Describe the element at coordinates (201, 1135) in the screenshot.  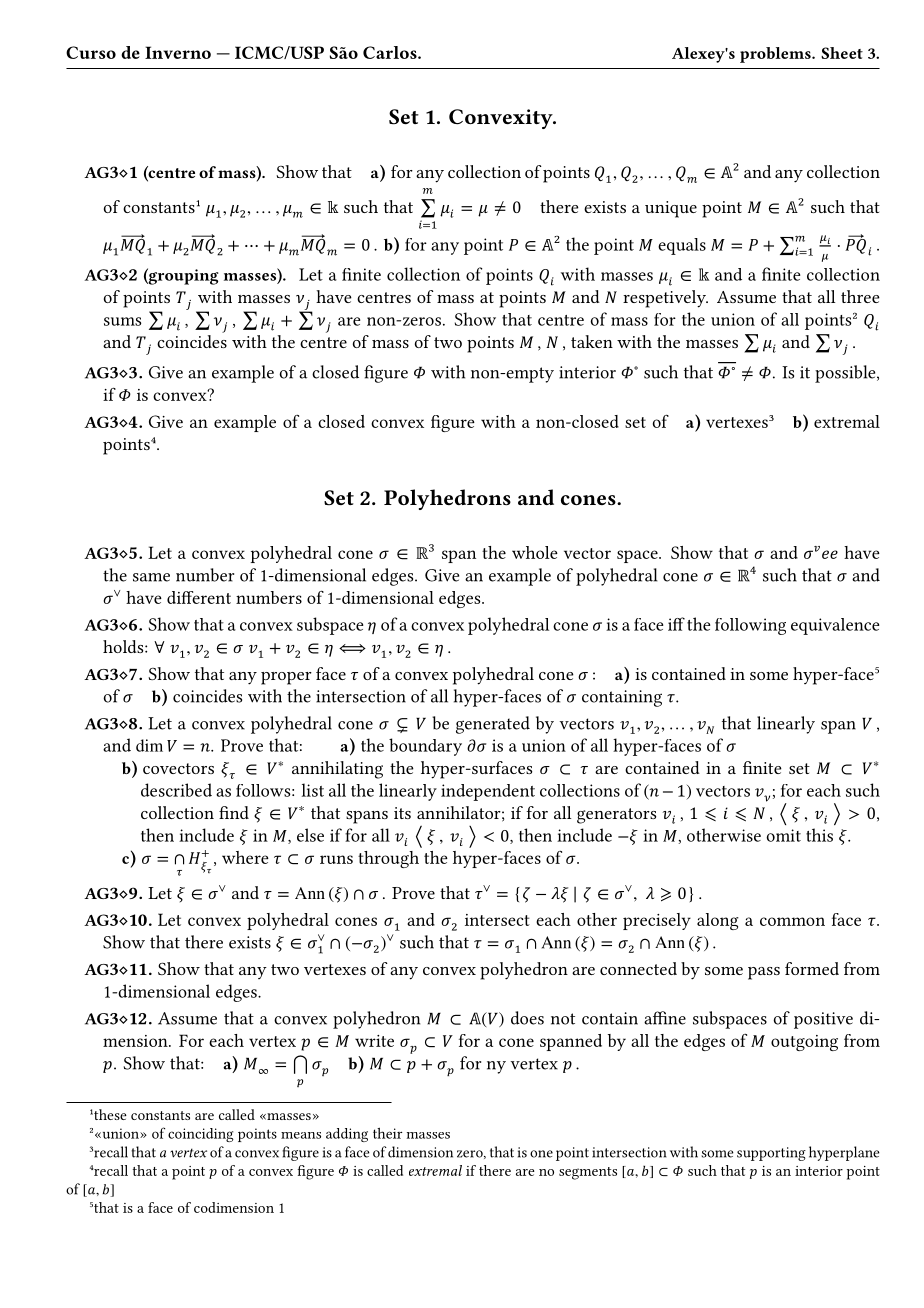
I see `coinciding` at that location.
